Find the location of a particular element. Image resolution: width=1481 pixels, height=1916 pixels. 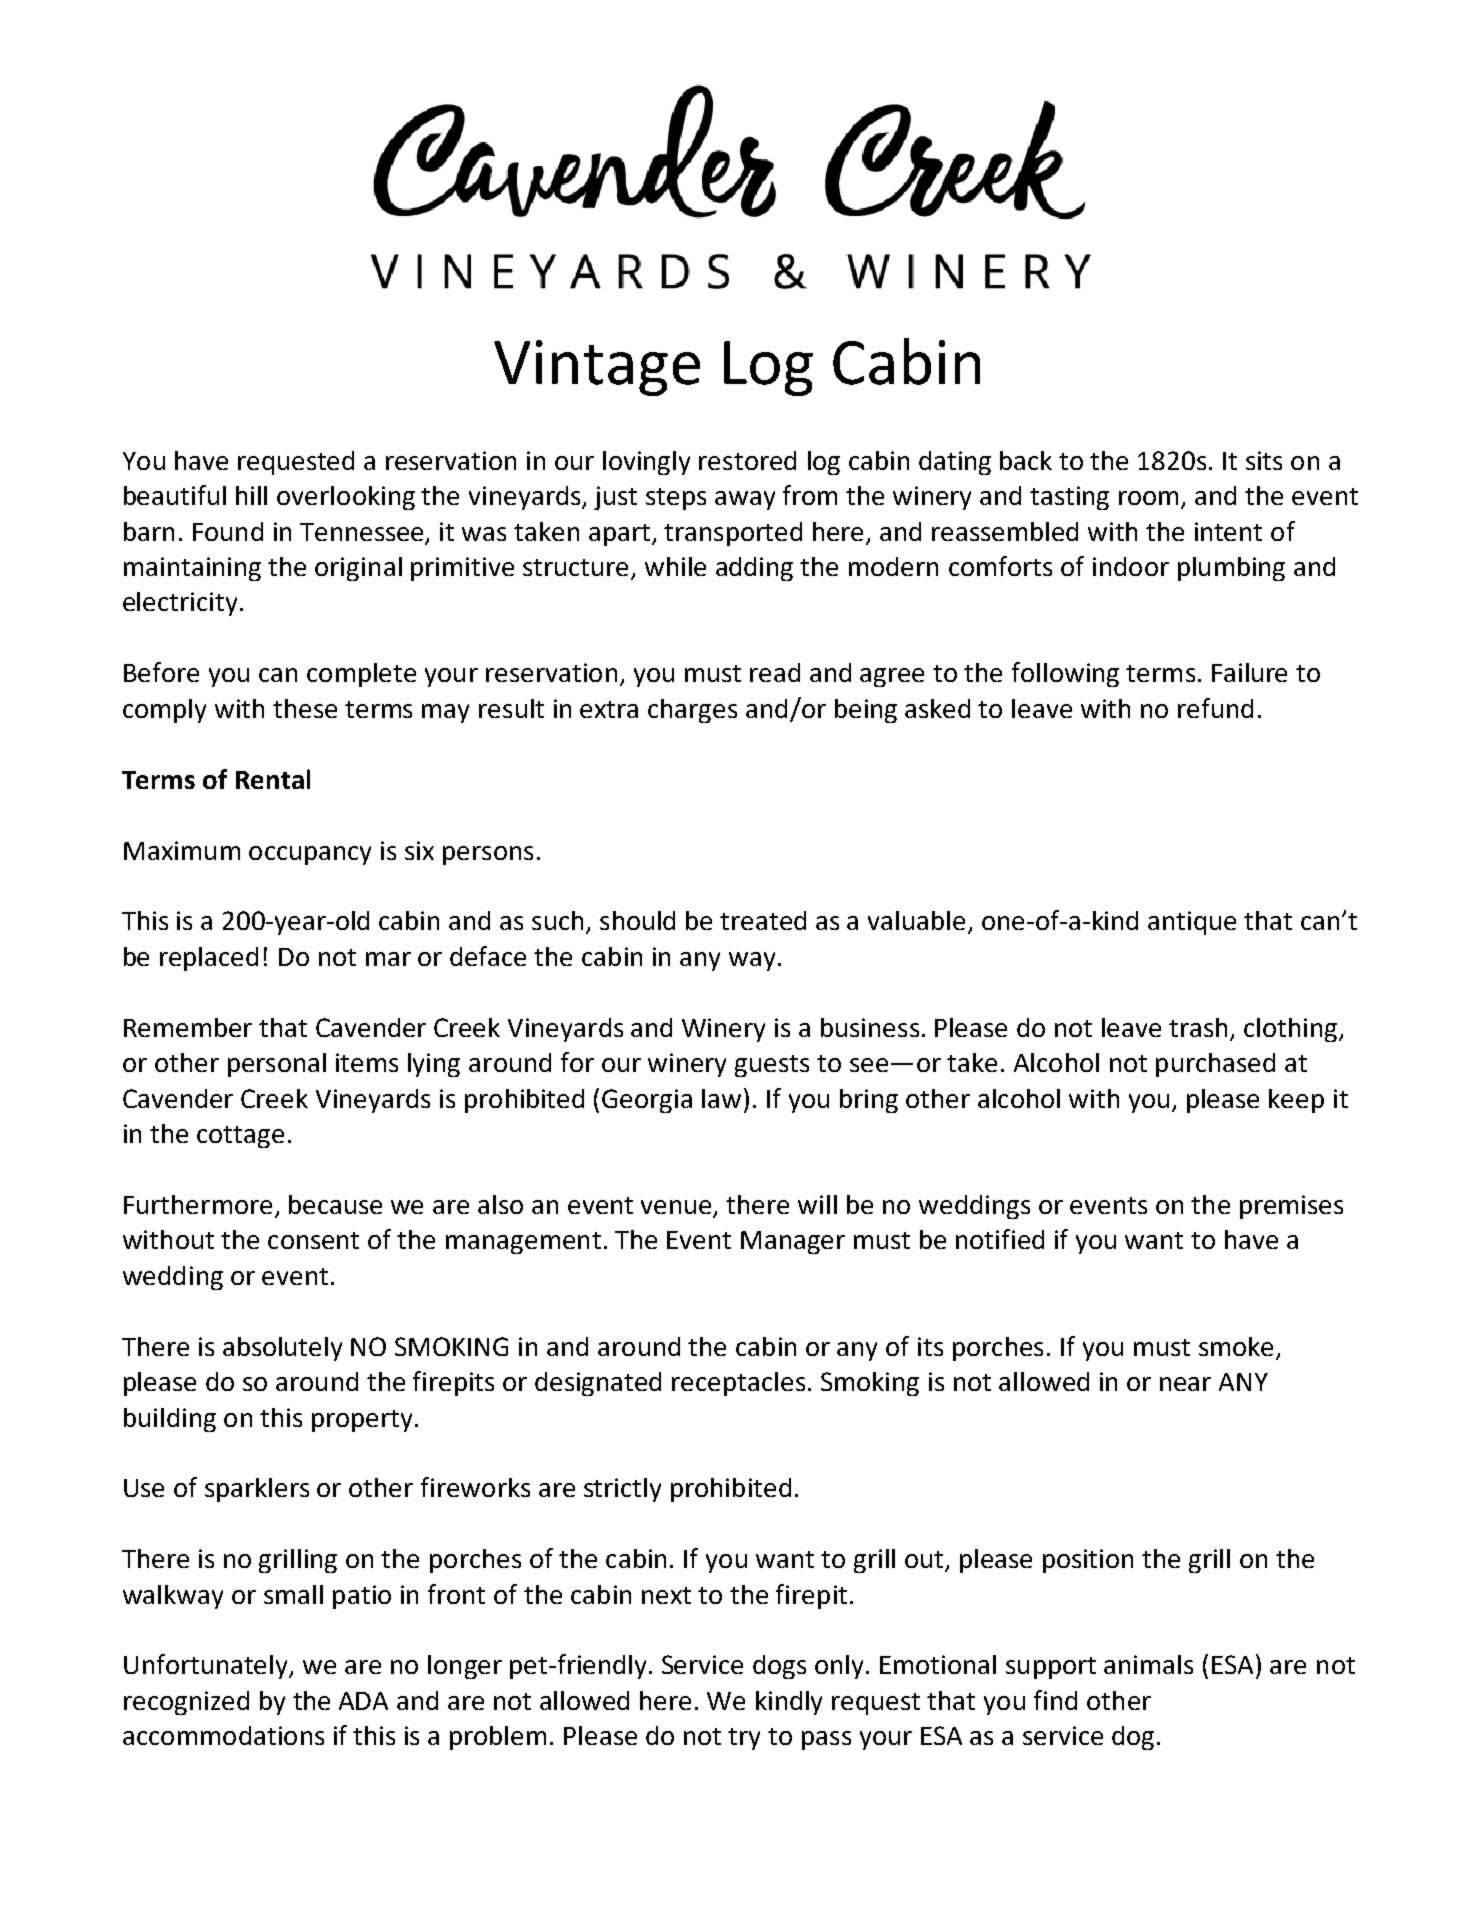

consent is located at coordinates (313, 1240).
